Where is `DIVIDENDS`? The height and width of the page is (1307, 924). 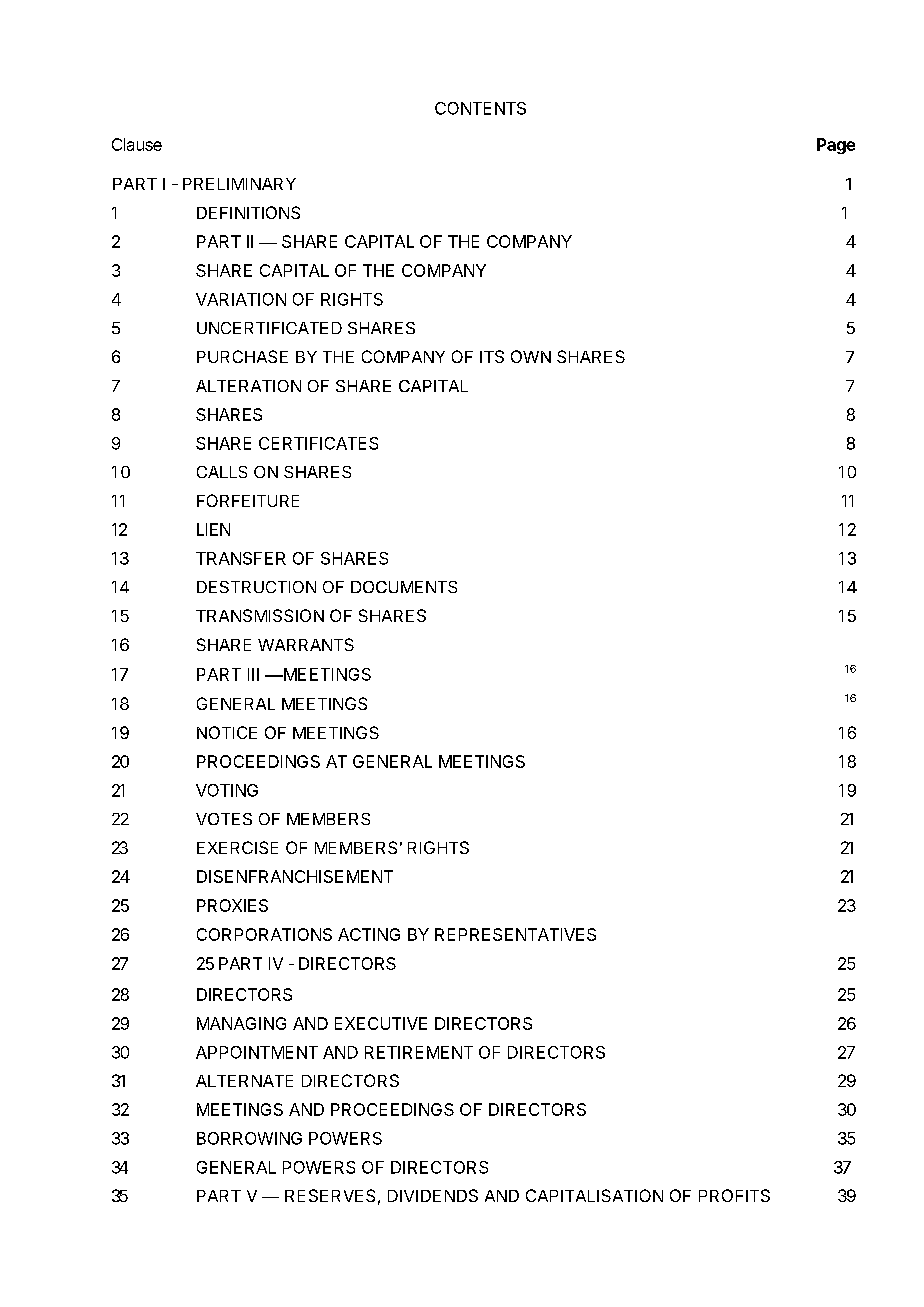
DIVIDENDS is located at coordinates (433, 1195).
